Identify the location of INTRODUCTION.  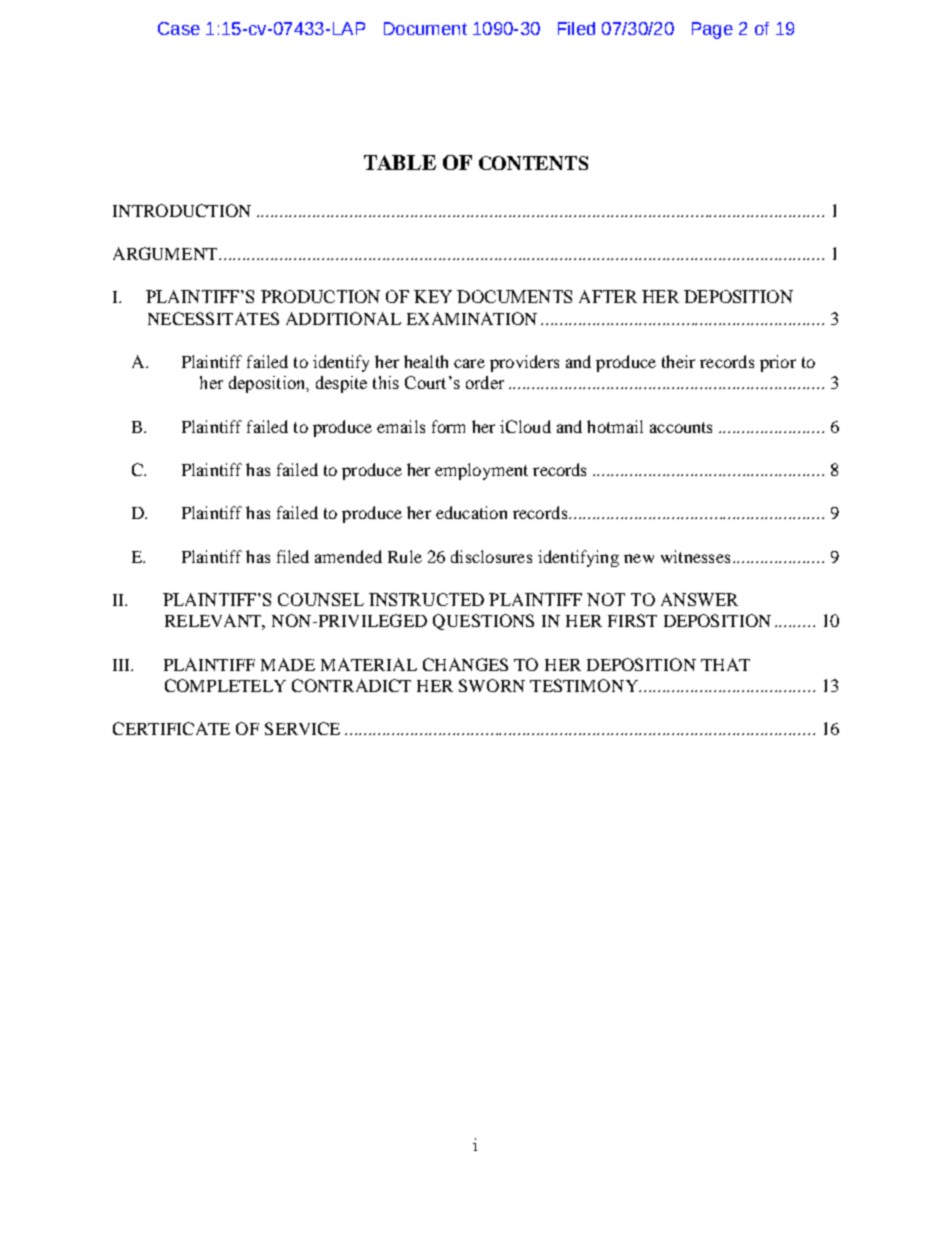
(182, 210).
